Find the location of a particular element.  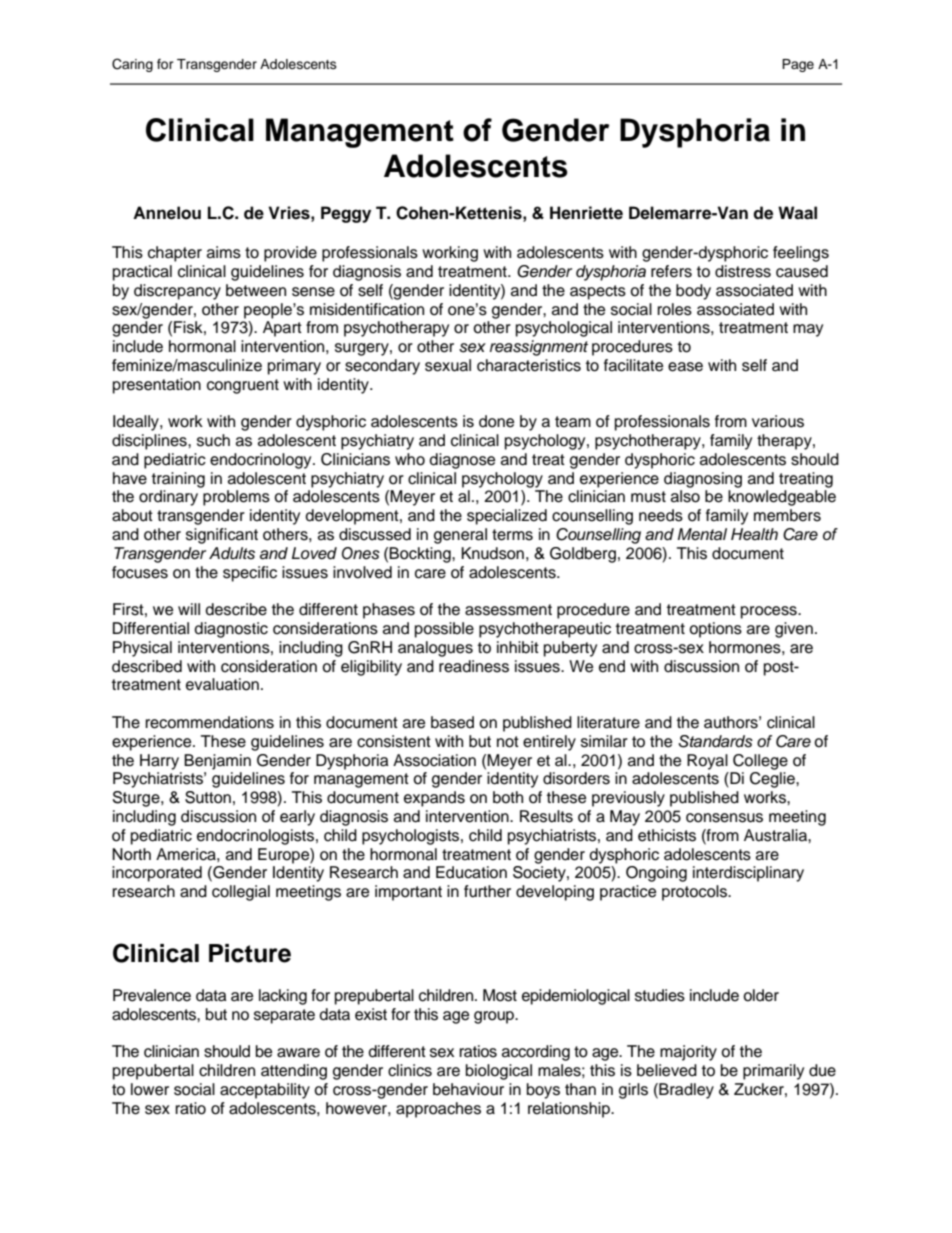

behaviour is located at coordinates (468, 1089).
